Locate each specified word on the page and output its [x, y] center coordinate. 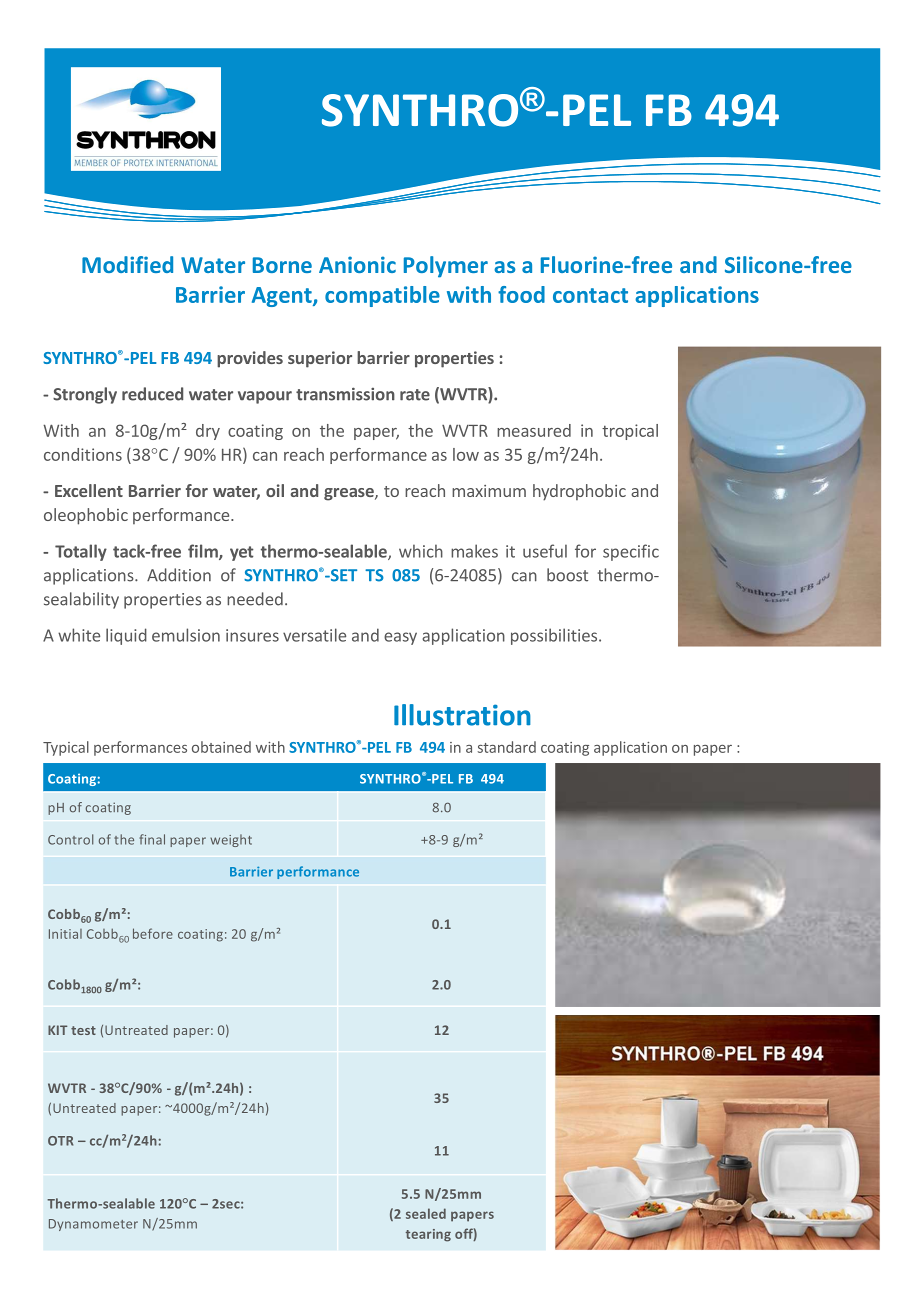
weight [231, 840]
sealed [426, 1213]
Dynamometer [93, 1225]
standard [507, 747]
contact [590, 295]
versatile [314, 635]
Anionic [357, 264]
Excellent [89, 490]
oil [275, 490]
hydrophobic [579, 492]
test [83, 1030]
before [153, 933]
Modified [127, 264]
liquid [126, 636]
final [152, 839]
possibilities [555, 636]
